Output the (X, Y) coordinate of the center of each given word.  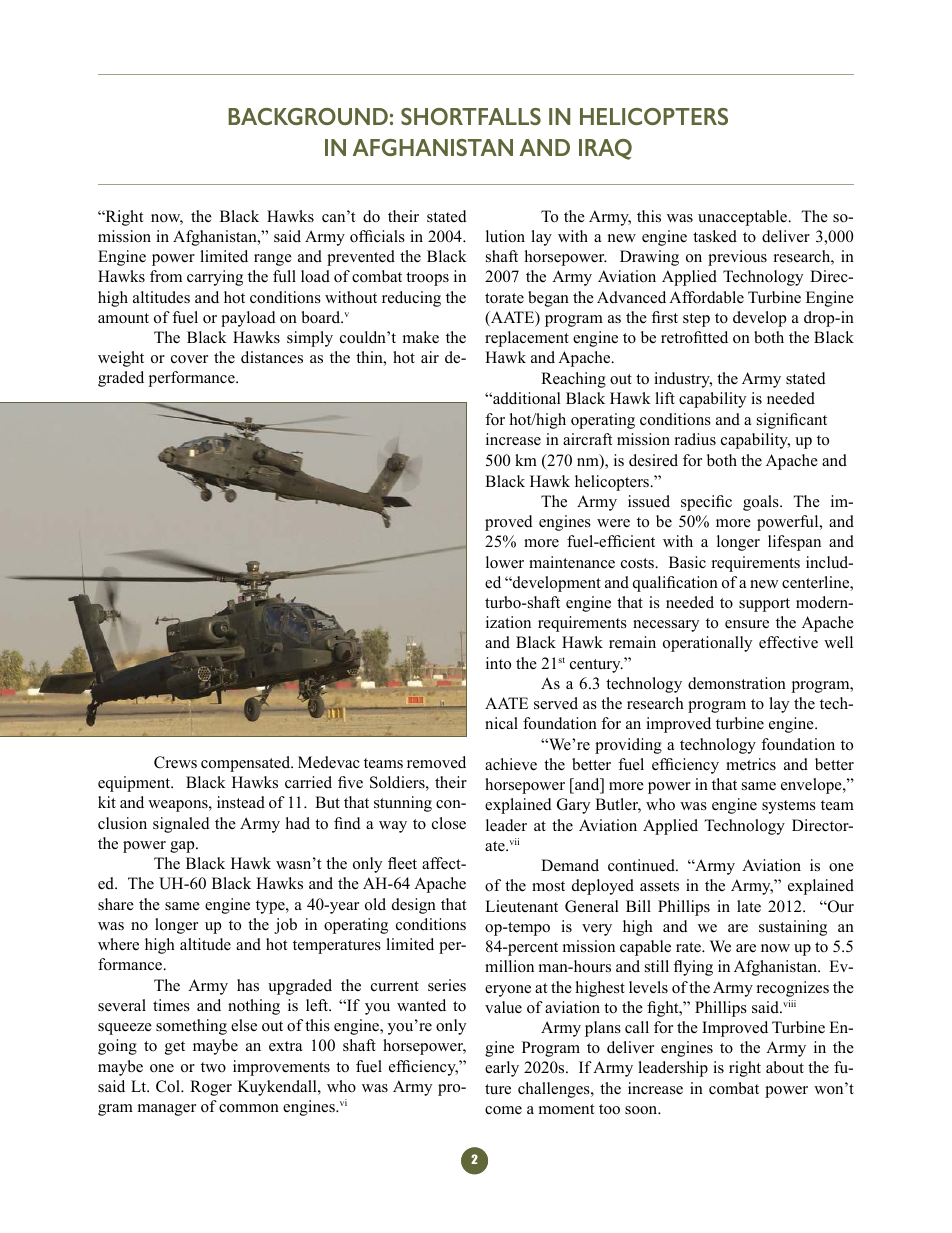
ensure (747, 624)
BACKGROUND (308, 116)
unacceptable (744, 218)
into (498, 663)
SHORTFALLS (471, 116)
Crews (175, 762)
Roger (211, 1088)
